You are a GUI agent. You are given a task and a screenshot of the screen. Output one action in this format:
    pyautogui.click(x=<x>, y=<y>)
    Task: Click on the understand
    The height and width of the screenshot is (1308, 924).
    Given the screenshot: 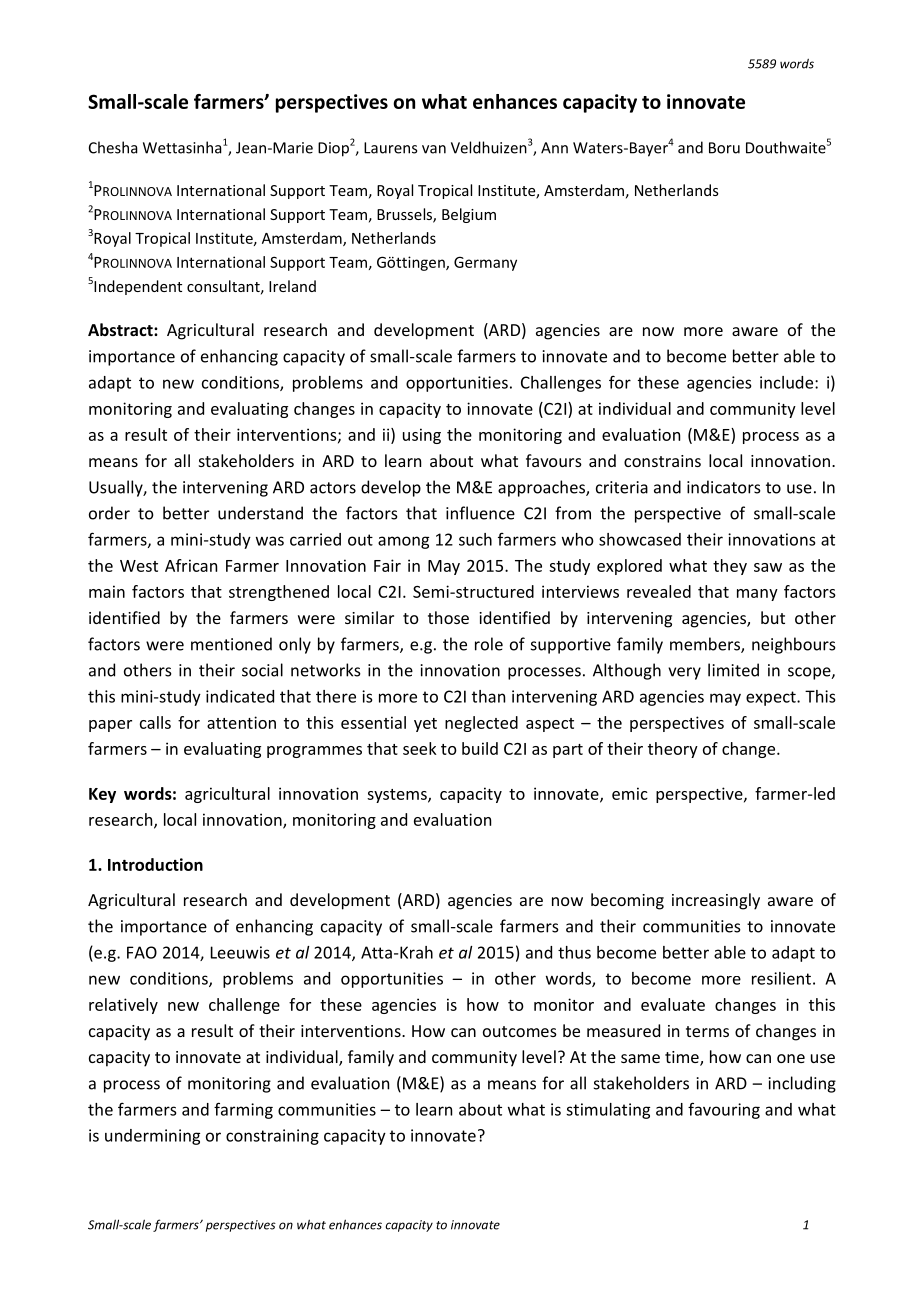 What is the action you would take?
    pyautogui.click(x=260, y=513)
